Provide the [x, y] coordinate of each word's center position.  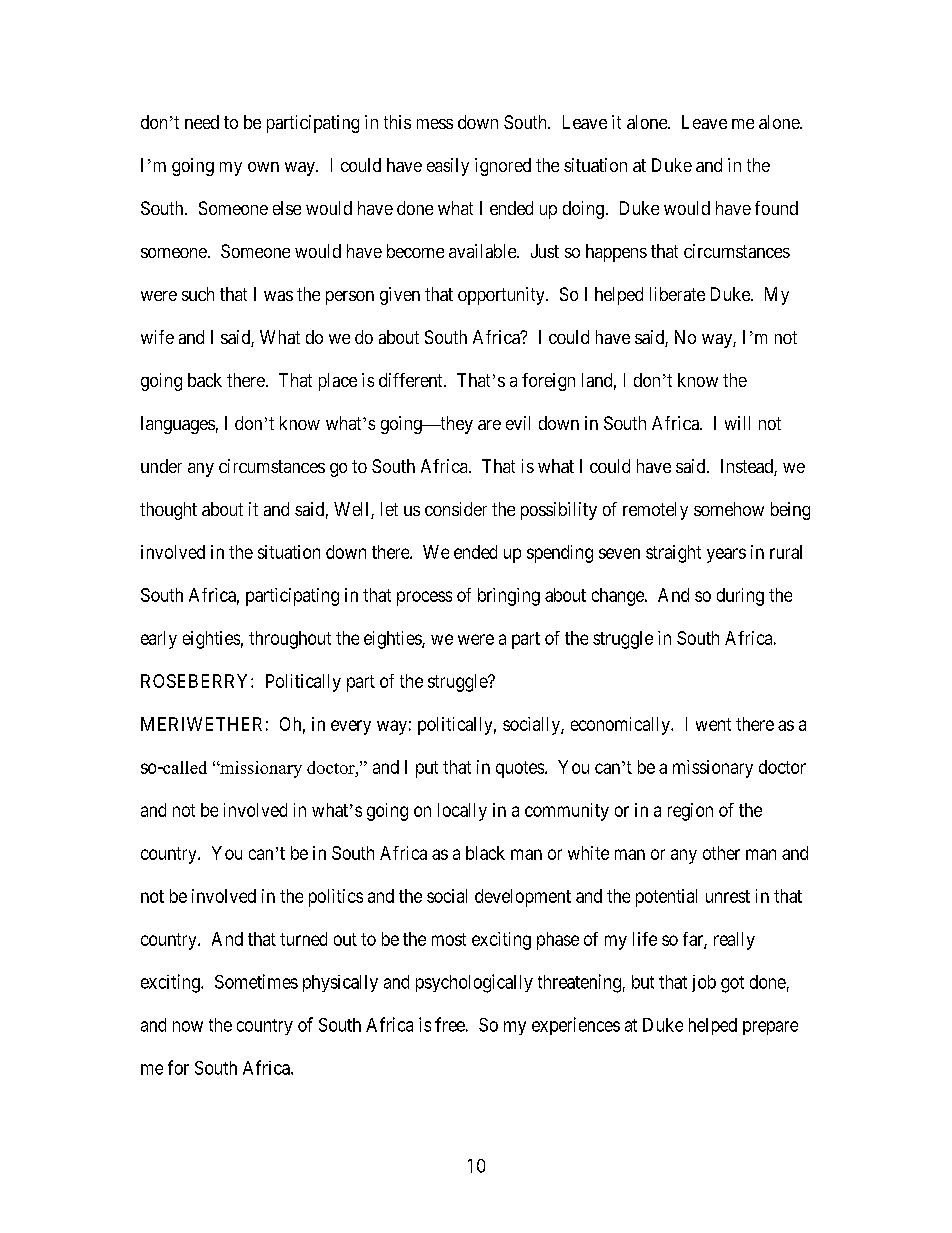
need [202, 122]
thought [168, 511]
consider [456, 509]
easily [448, 167]
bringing [509, 597]
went [713, 724]
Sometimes [256, 981]
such [198, 294]
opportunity [502, 296]
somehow [729, 509]
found [776, 208]
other [721, 853]
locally [462, 812]
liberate [677, 294]
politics [336, 898]
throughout [290, 640]
